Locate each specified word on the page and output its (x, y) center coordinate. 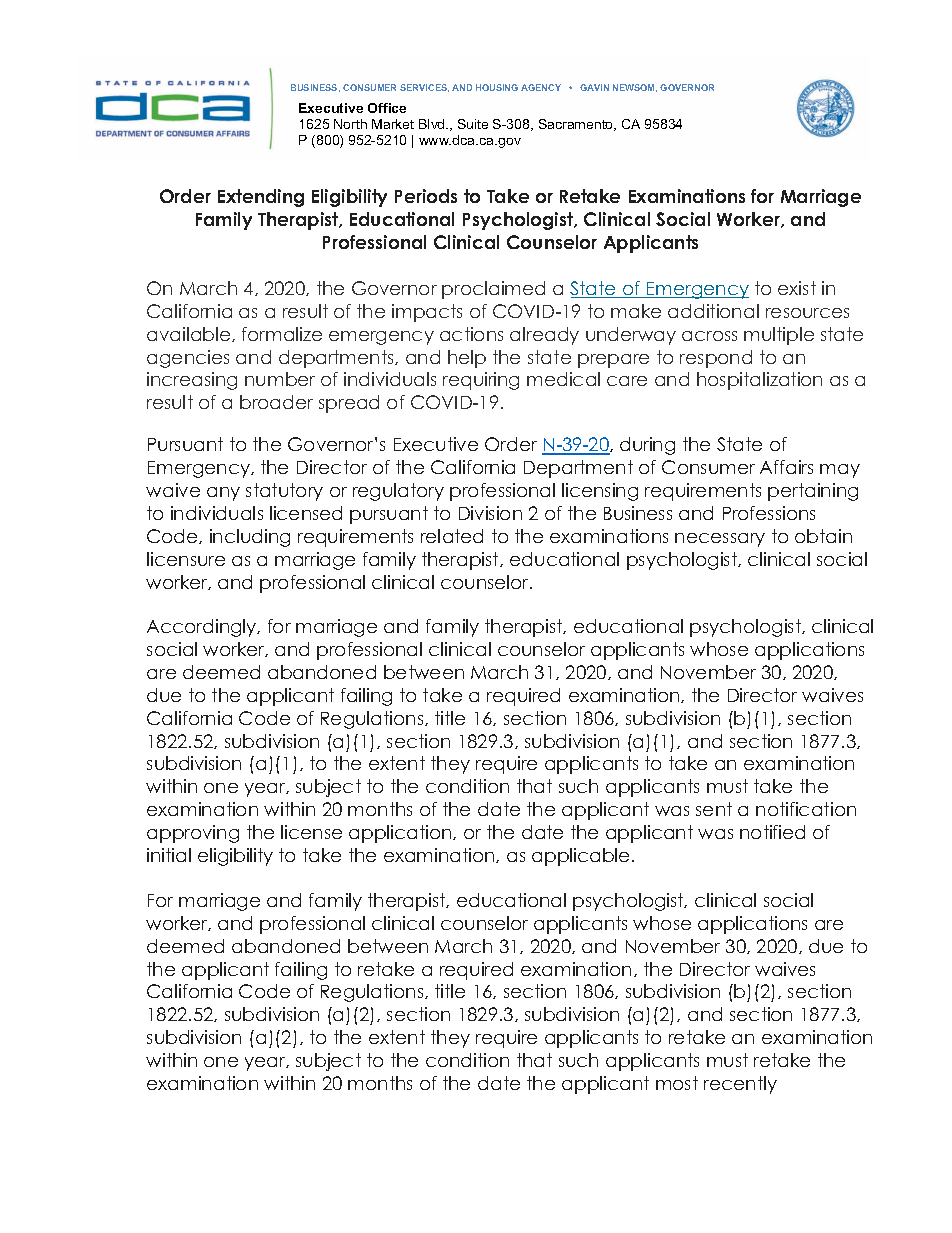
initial (169, 855)
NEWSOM (635, 88)
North (350, 124)
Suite (473, 124)
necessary (720, 540)
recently (740, 1085)
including (250, 538)
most (677, 1083)
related (452, 536)
